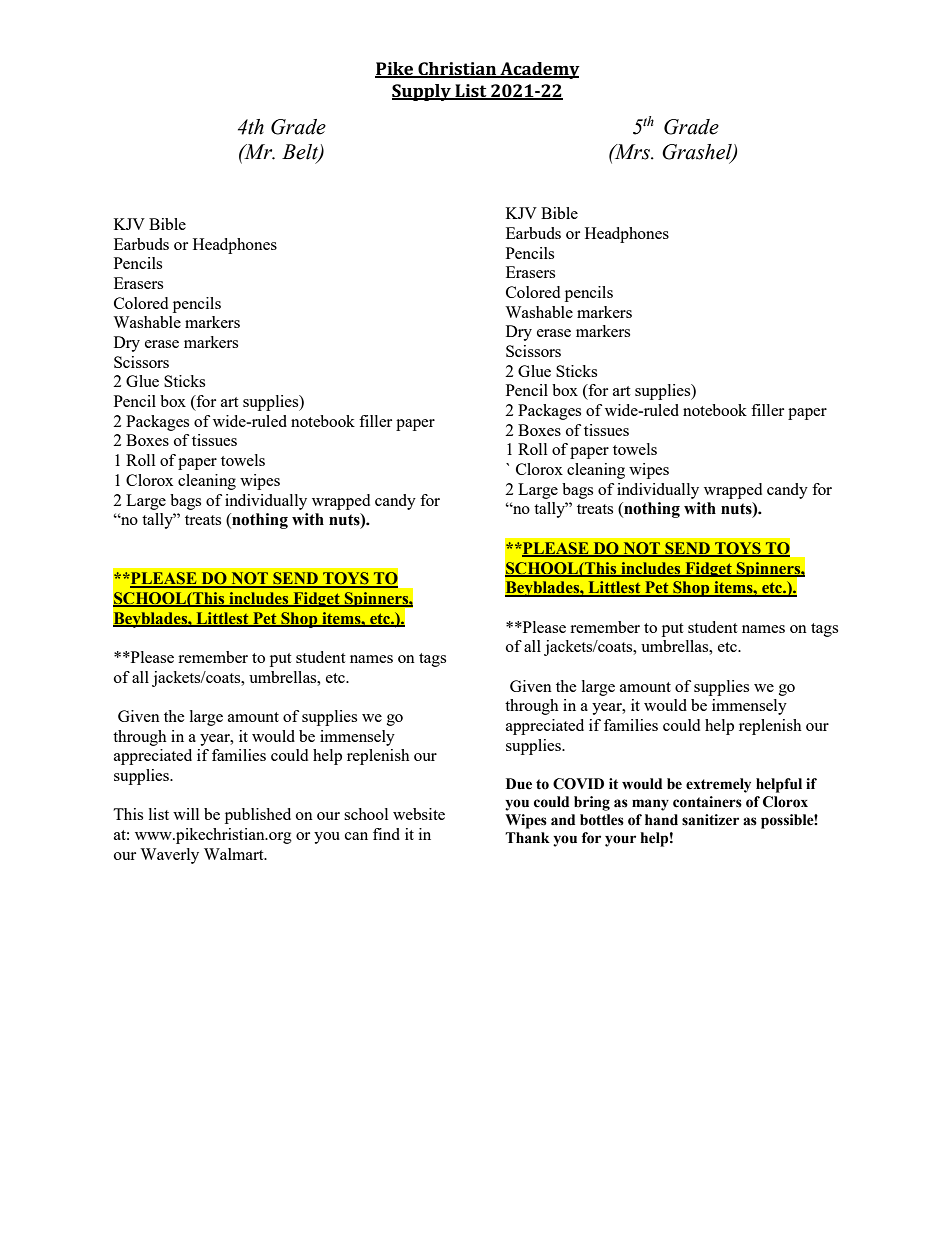 This image has height=1233, width=952. What do you see at coordinates (578, 784) in the image?
I see `COVID` at bounding box center [578, 784].
